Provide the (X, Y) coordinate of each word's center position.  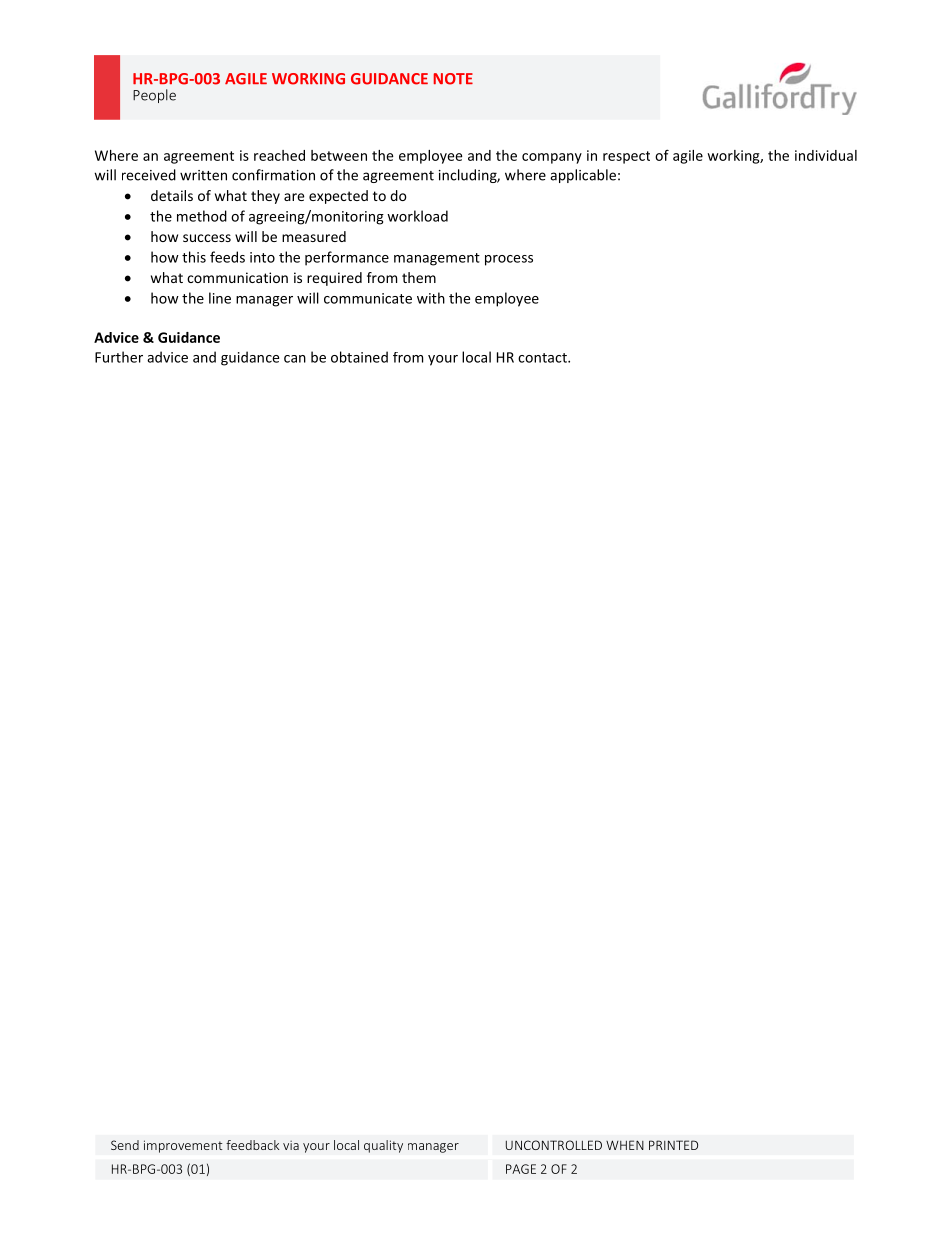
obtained (359, 357)
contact (543, 358)
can (295, 359)
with (431, 298)
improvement (183, 1146)
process (509, 260)
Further (119, 357)
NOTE (453, 79)
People (154, 96)
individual (826, 155)
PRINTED (673, 1145)
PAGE (521, 1169)
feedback (252, 1145)
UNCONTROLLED (554, 1145)
